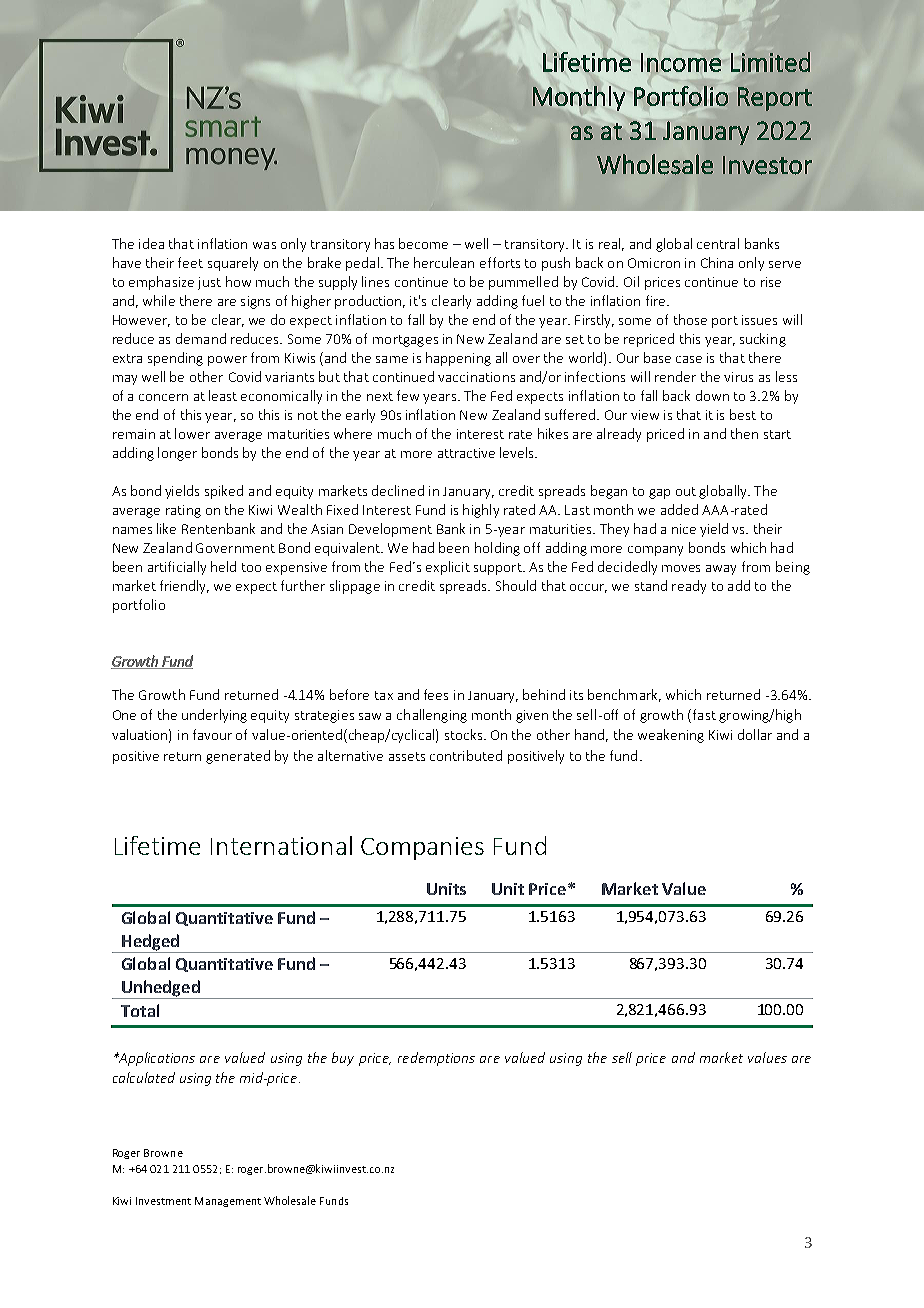 The height and width of the document is (1308, 924). What do you see at coordinates (681, 62) in the document?
I see `Income` at bounding box center [681, 62].
